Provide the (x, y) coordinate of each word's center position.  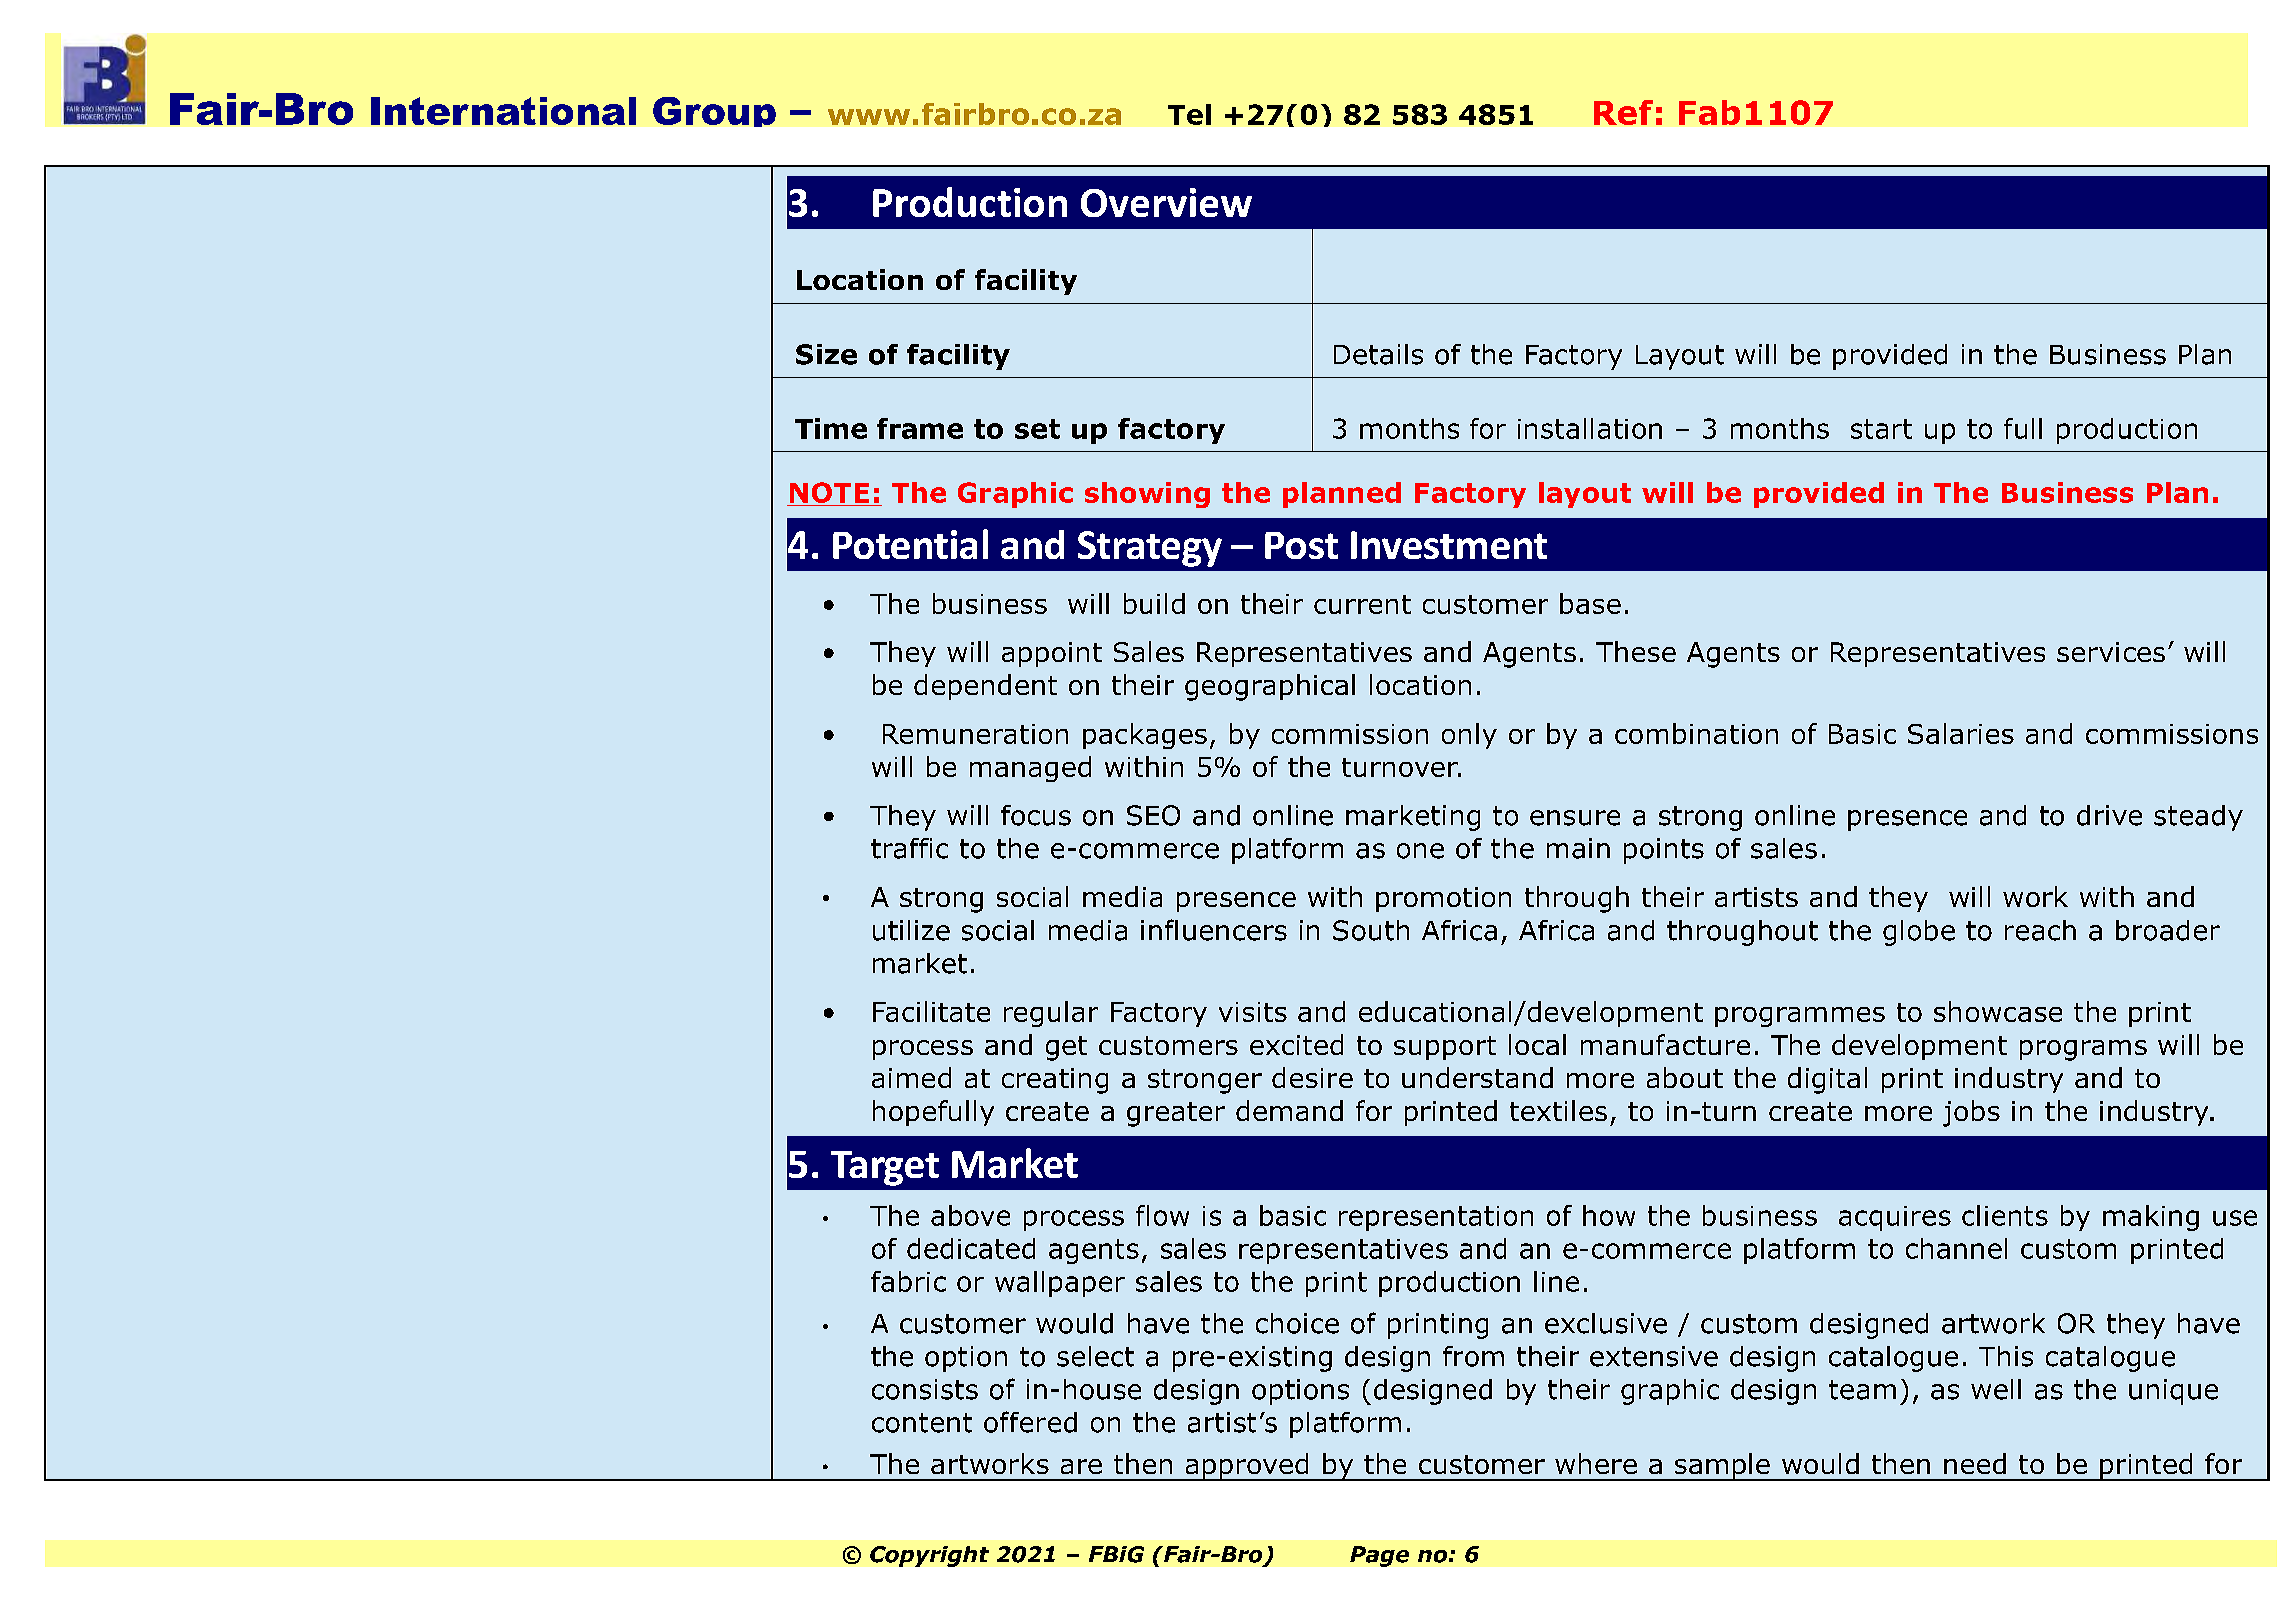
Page (1379, 1556)
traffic (909, 848)
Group (714, 112)
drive (2109, 815)
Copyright (929, 1556)
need (1975, 1463)
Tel (1189, 114)
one (1420, 851)
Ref (1623, 112)
